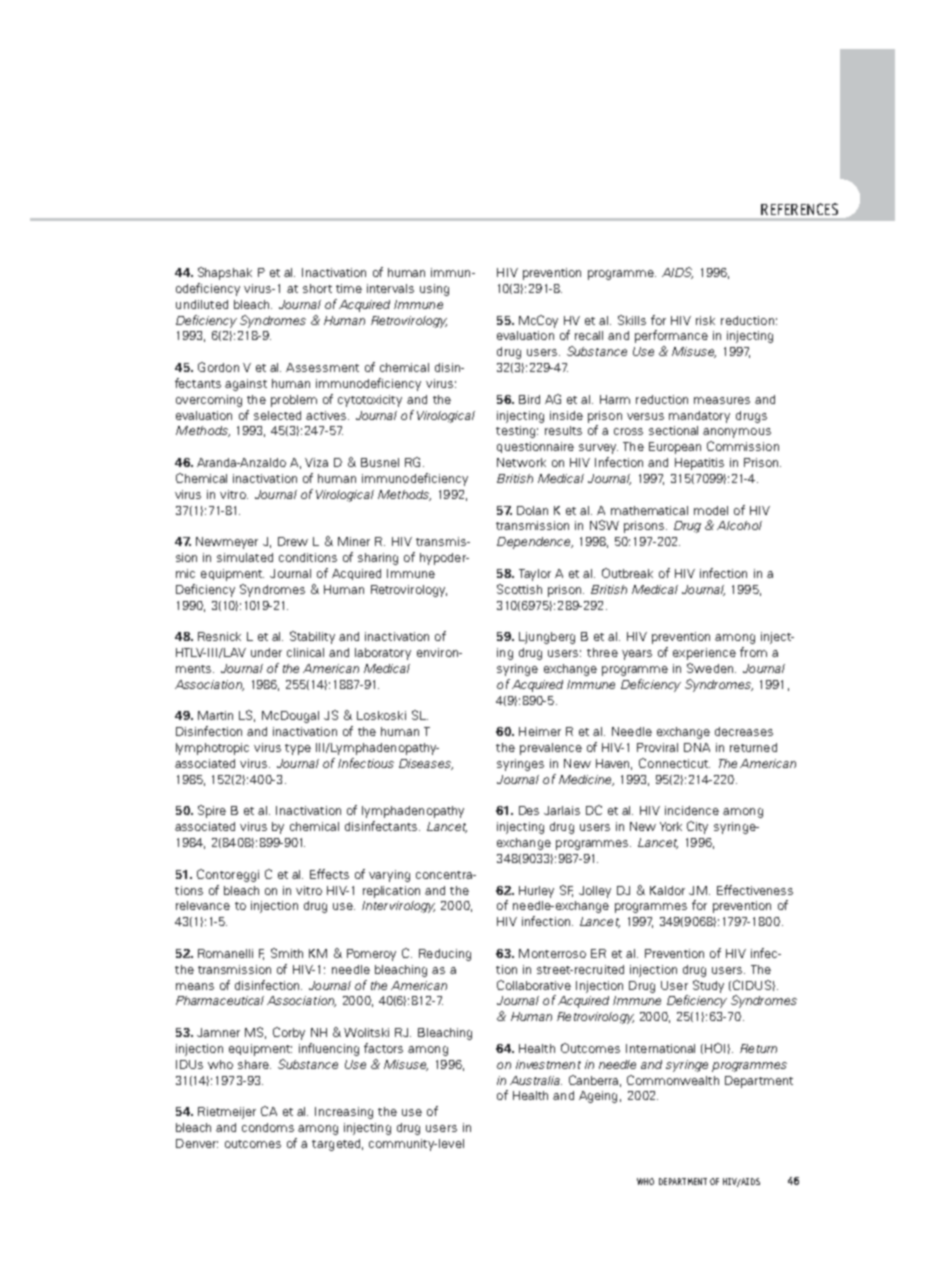  I want to click on condoms, so click(268, 1127).
